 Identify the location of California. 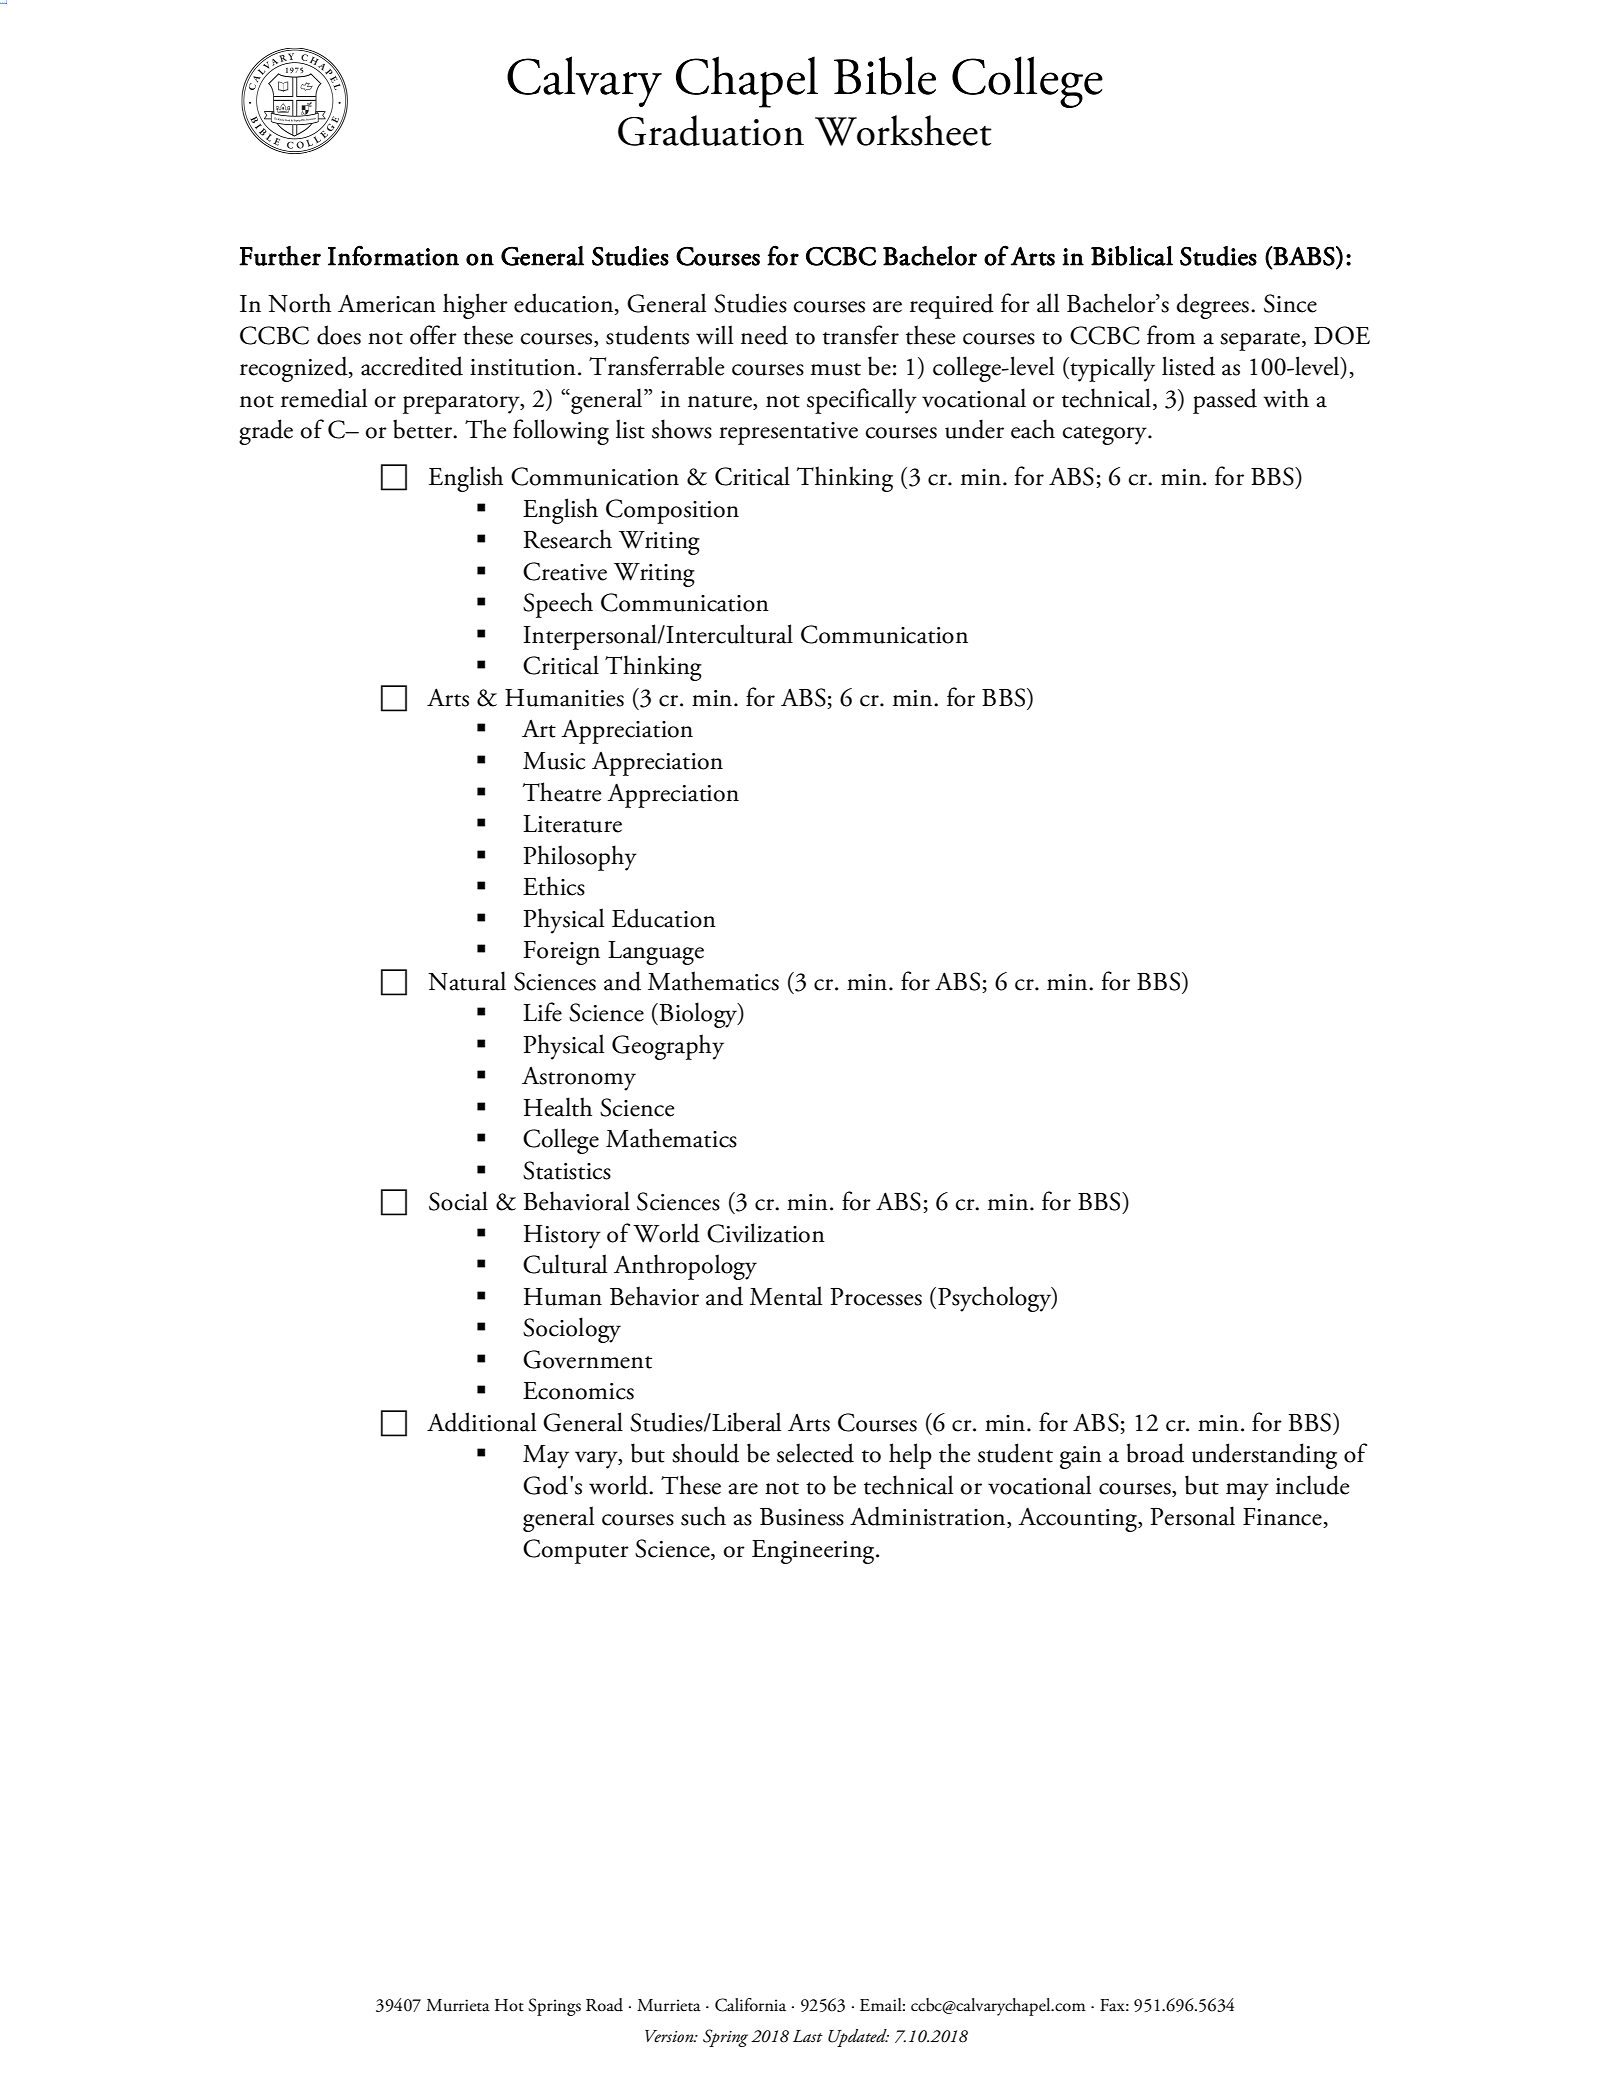
(750, 2005).
